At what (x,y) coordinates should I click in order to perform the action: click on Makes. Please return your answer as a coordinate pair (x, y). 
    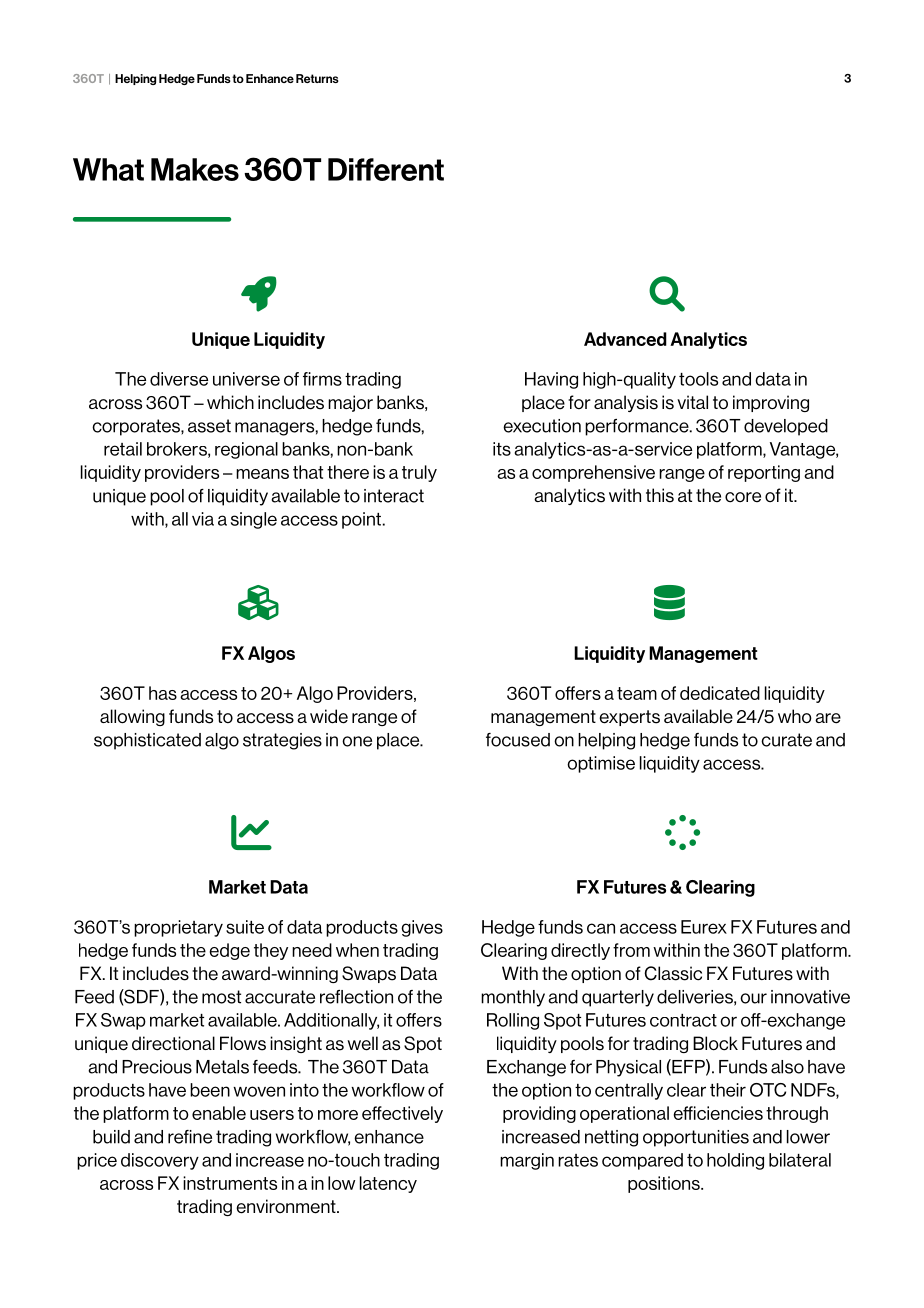
    Looking at the image, I should click on (195, 169).
